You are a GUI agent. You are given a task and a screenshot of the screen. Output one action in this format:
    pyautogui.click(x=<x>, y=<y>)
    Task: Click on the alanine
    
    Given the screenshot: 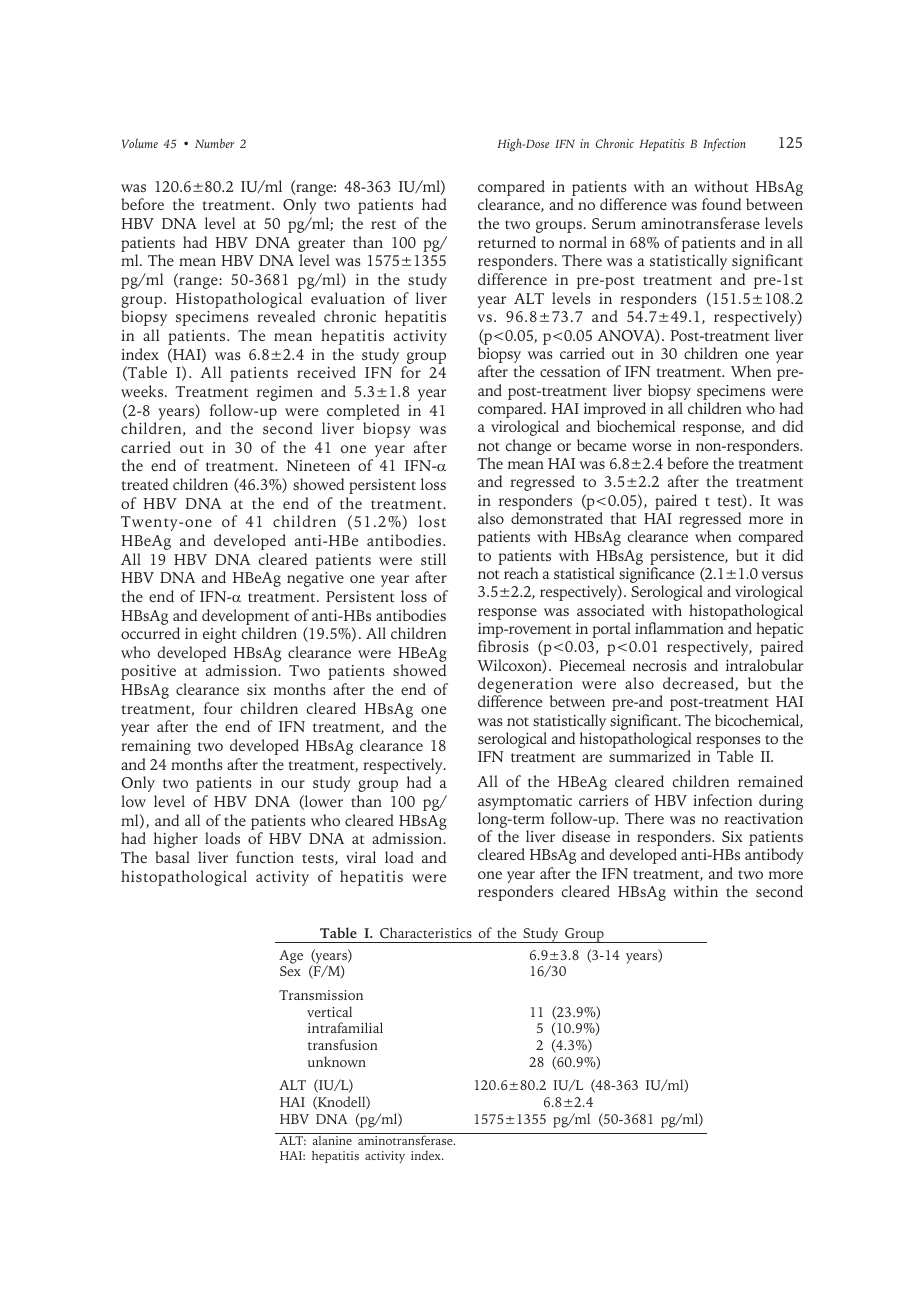 What is the action you would take?
    pyautogui.click(x=332, y=1140)
